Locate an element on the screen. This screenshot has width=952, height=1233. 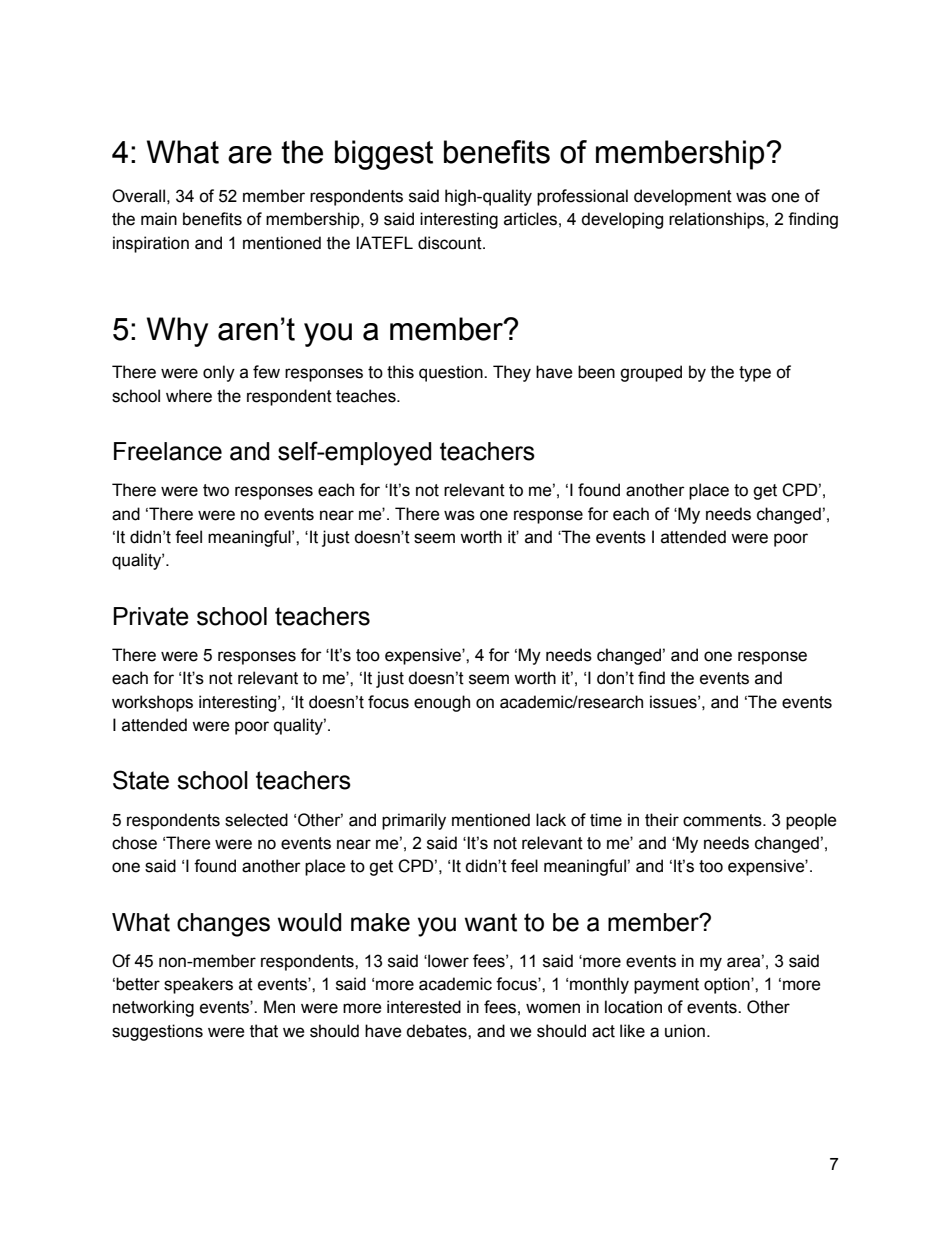
primarily is located at coordinates (414, 821).
